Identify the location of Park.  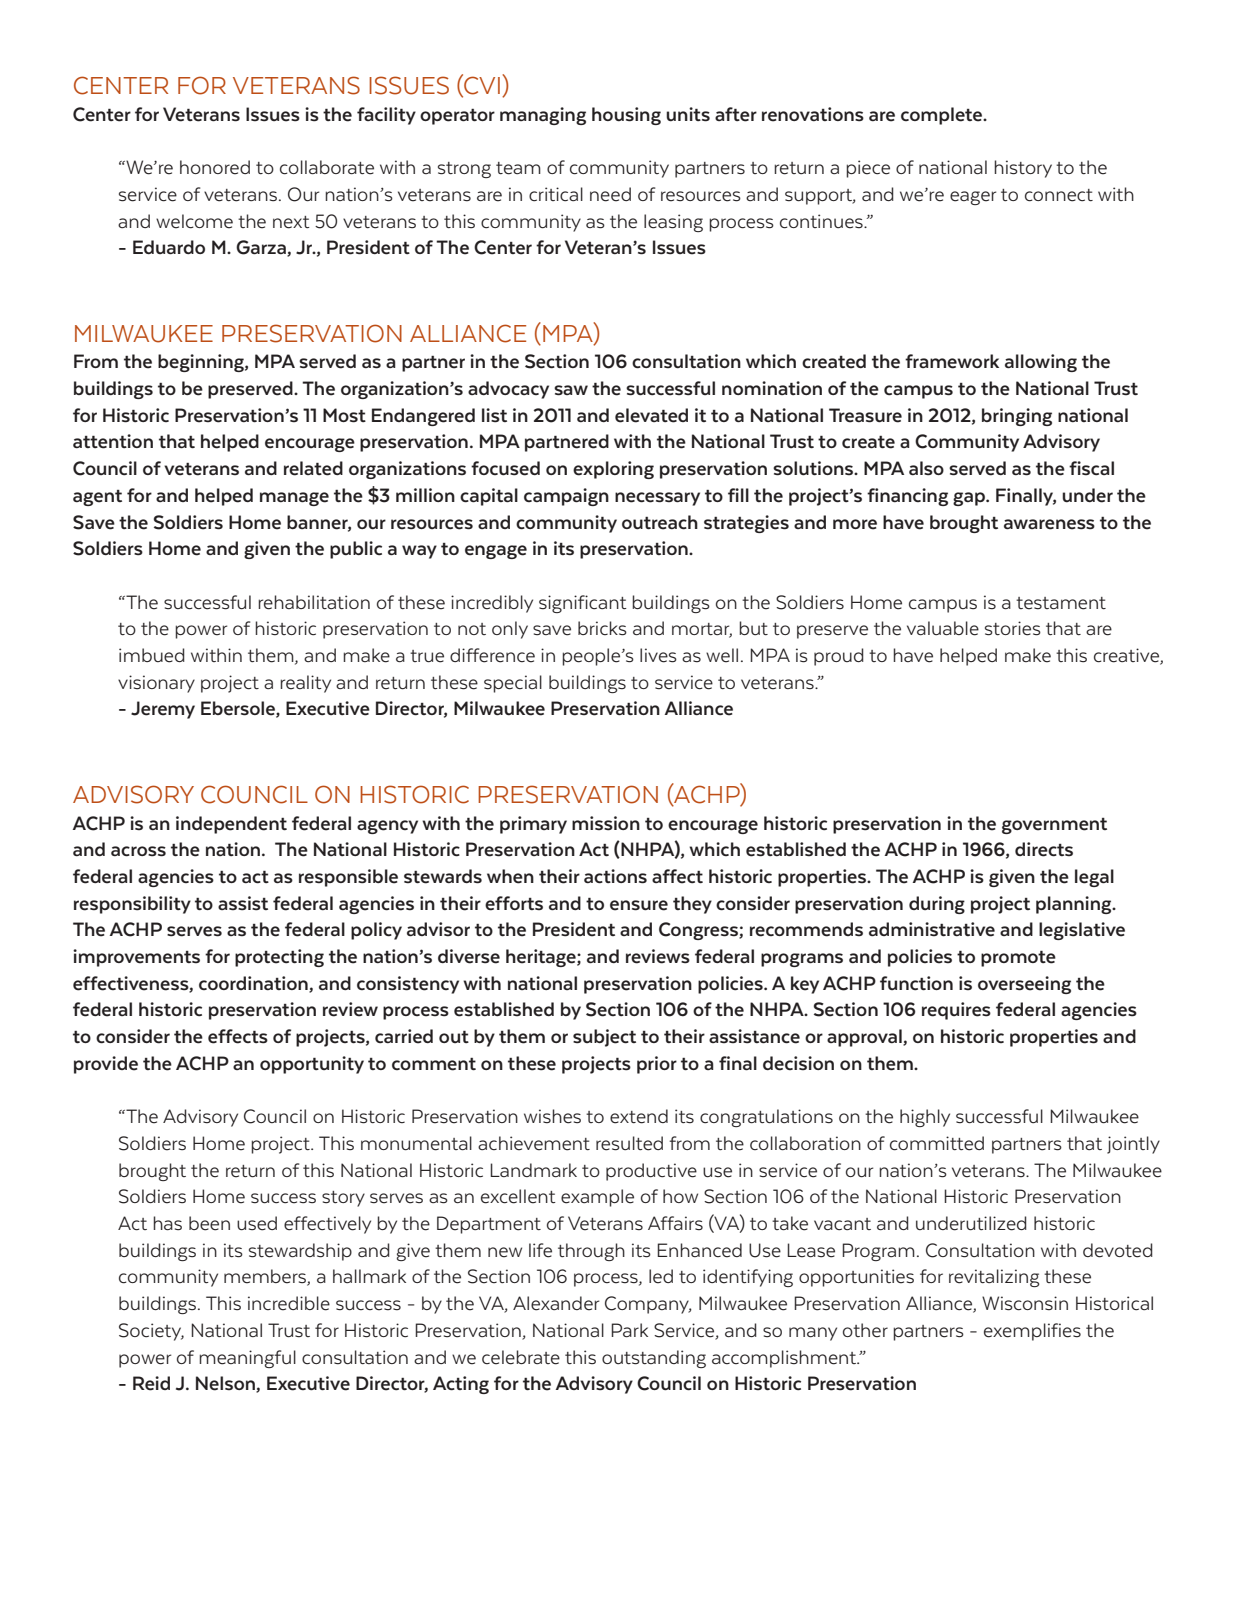
(629, 1330).
